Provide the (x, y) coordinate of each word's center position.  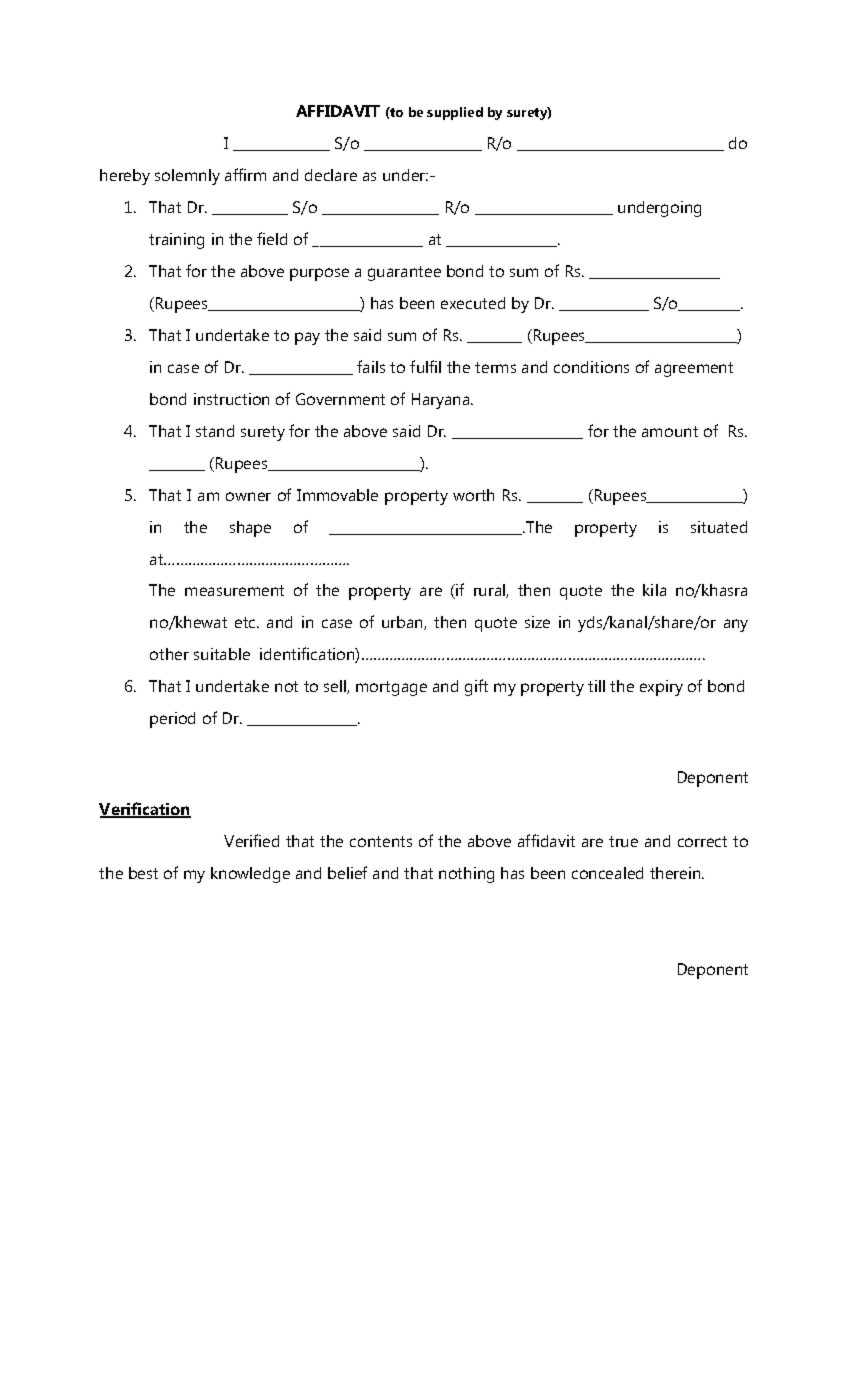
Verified (251, 840)
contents (381, 841)
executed (473, 303)
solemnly (187, 177)
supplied (455, 113)
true (623, 841)
